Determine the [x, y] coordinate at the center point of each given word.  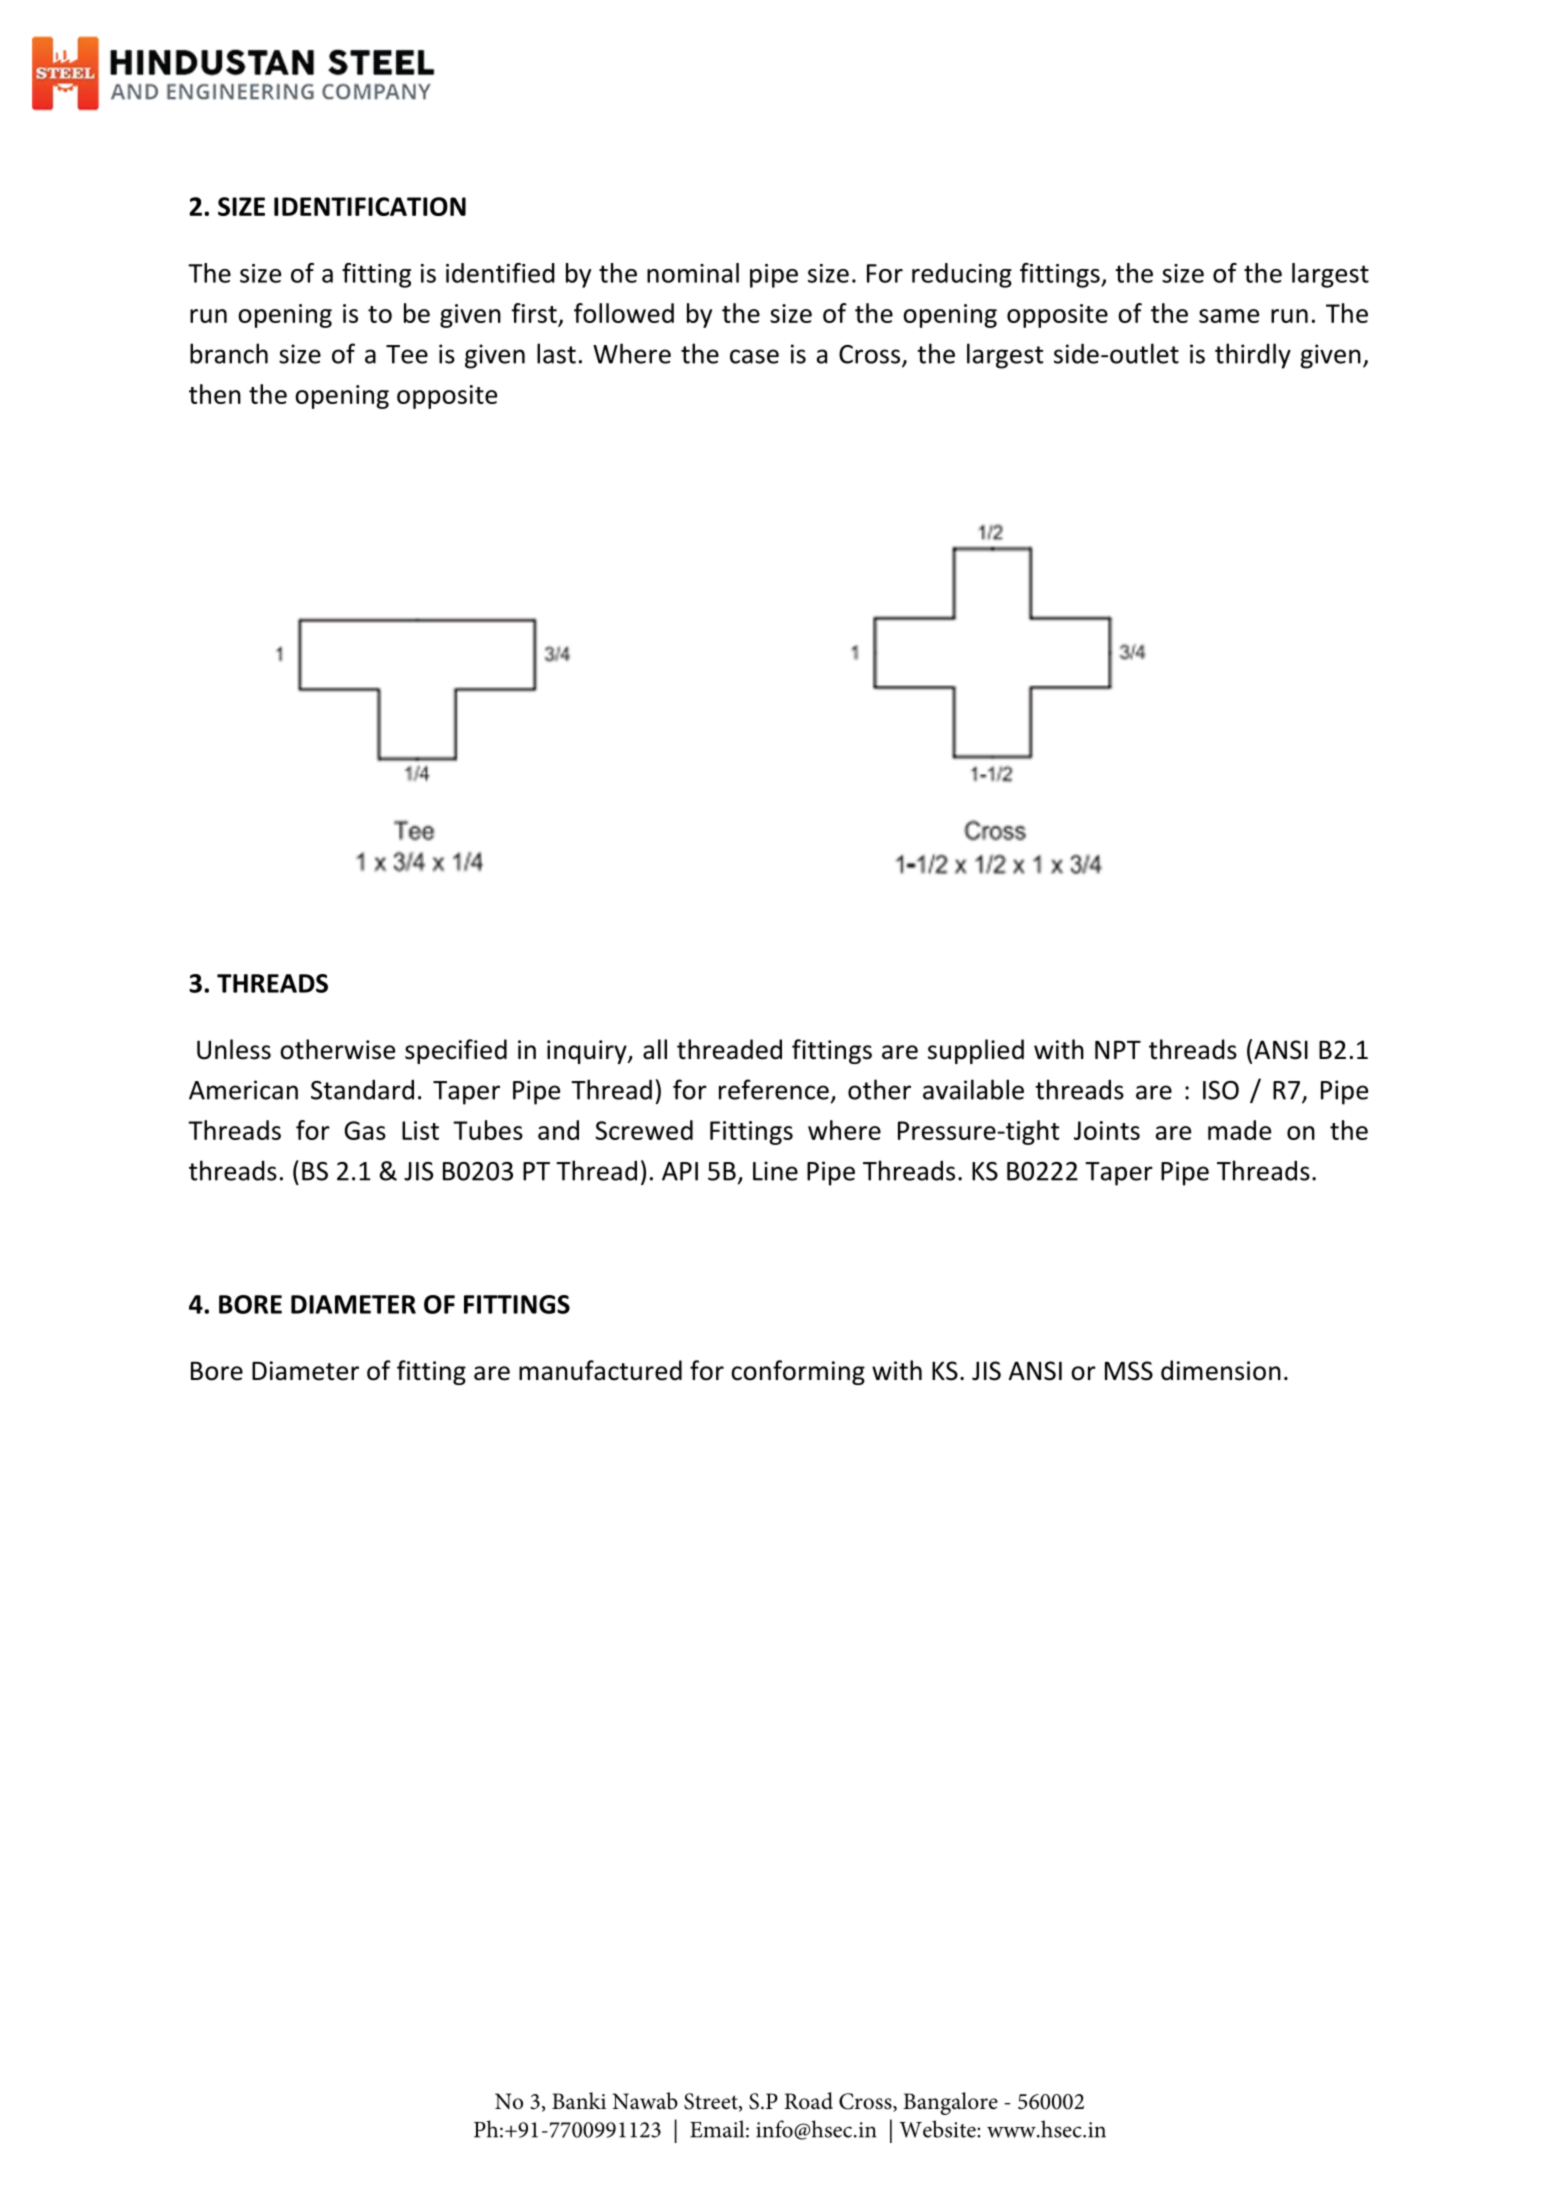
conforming [798, 1372]
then [215, 394]
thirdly [1253, 356]
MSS [1129, 1371]
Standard [362, 1089]
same [1229, 316]
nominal [693, 273]
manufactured [600, 1370]
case [754, 356]
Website [938, 2129]
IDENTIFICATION [370, 206]
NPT [1118, 1050]
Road [808, 2101]
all [655, 1049]
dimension [1221, 1370]
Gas [365, 1130]
